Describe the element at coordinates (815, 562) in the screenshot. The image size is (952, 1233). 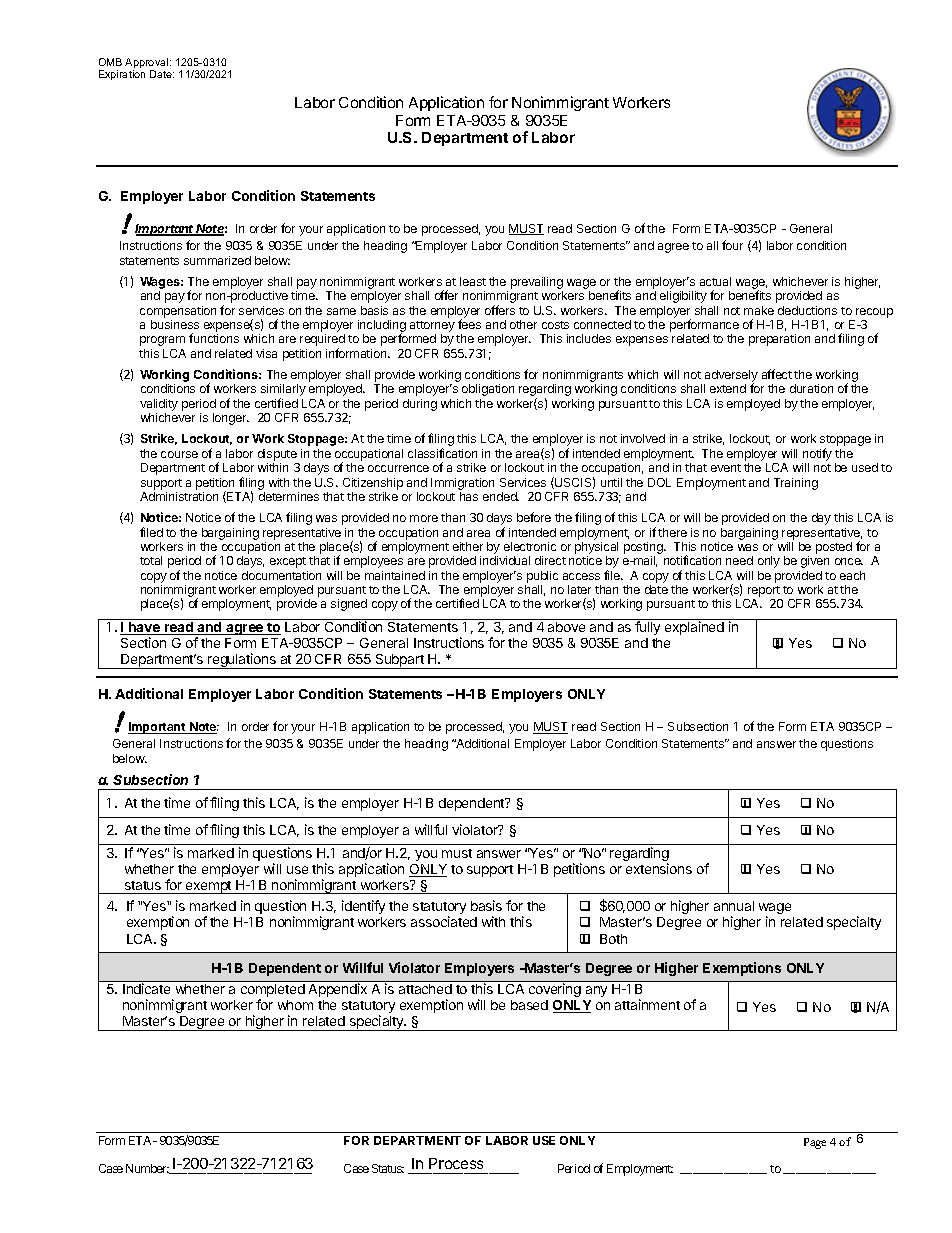
I see `given` at that location.
